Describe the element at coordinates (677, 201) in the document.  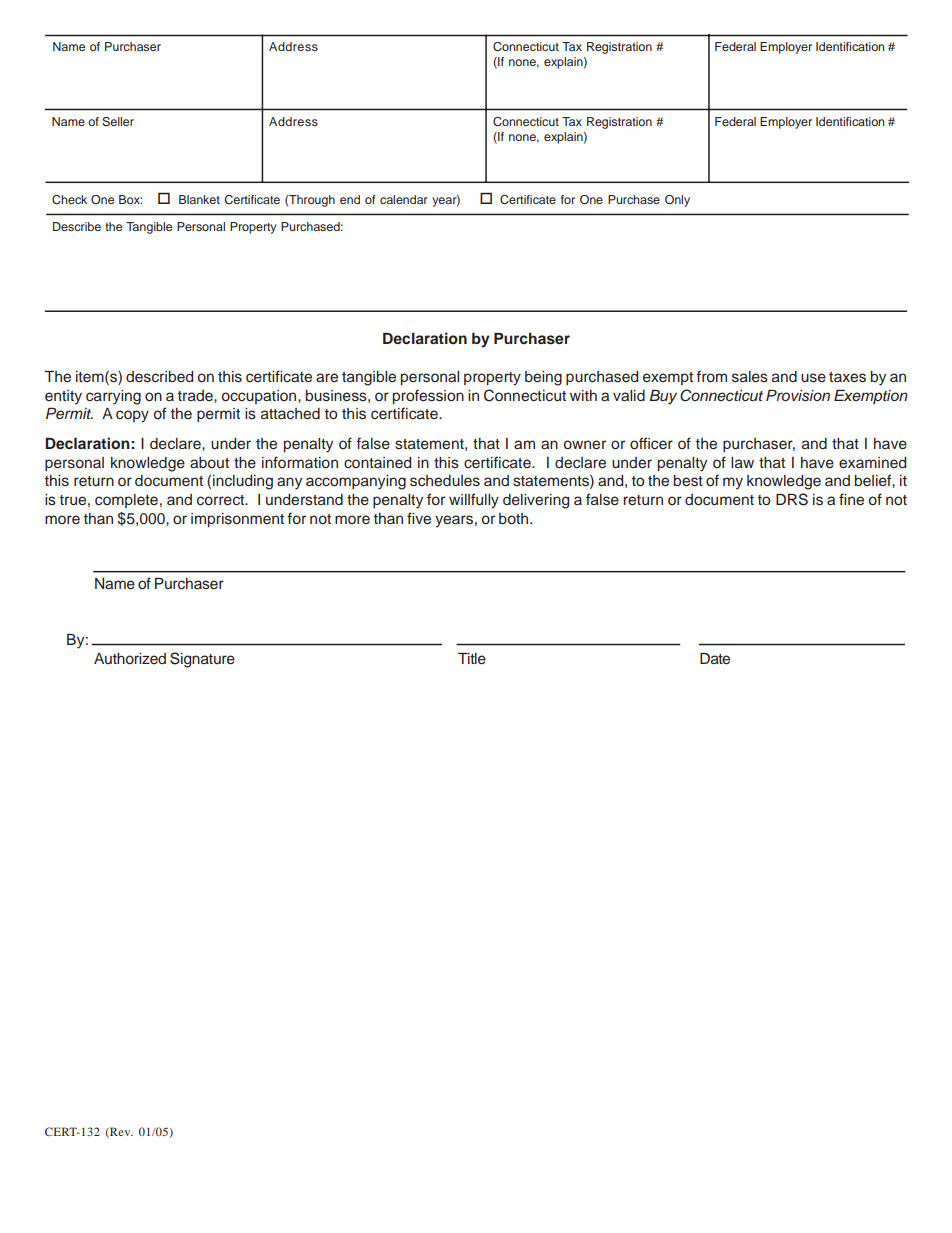
I see `Only` at that location.
